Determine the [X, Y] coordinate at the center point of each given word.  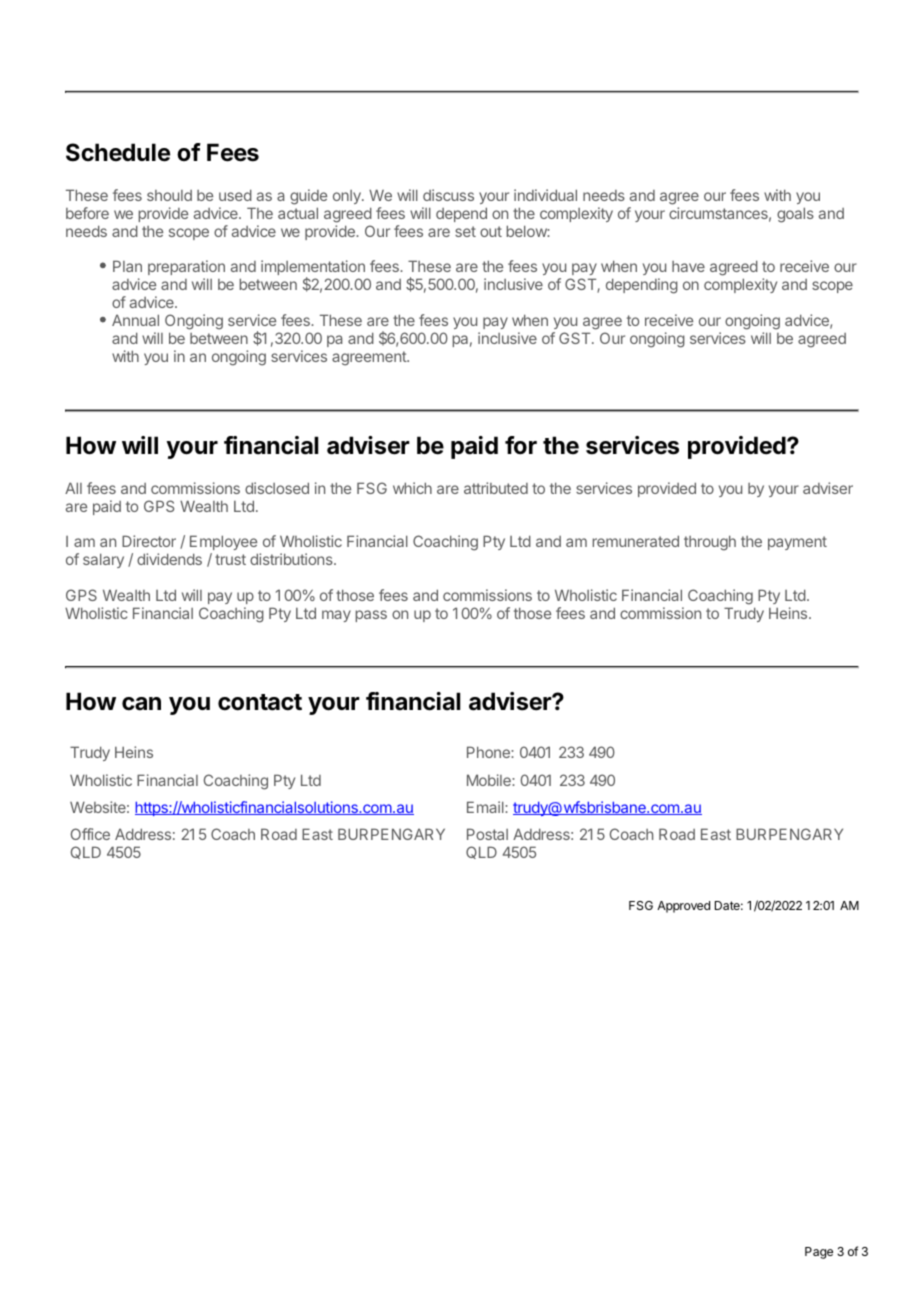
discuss [448, 195]
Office [90, 834]
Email [486, 807]
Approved [683, 907]
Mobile [490, 780]
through [710, 543]
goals [795, 215]
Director [149, 541]
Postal [487, 834]
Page [819, 1253]
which [412, 488]
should [169, 195]
